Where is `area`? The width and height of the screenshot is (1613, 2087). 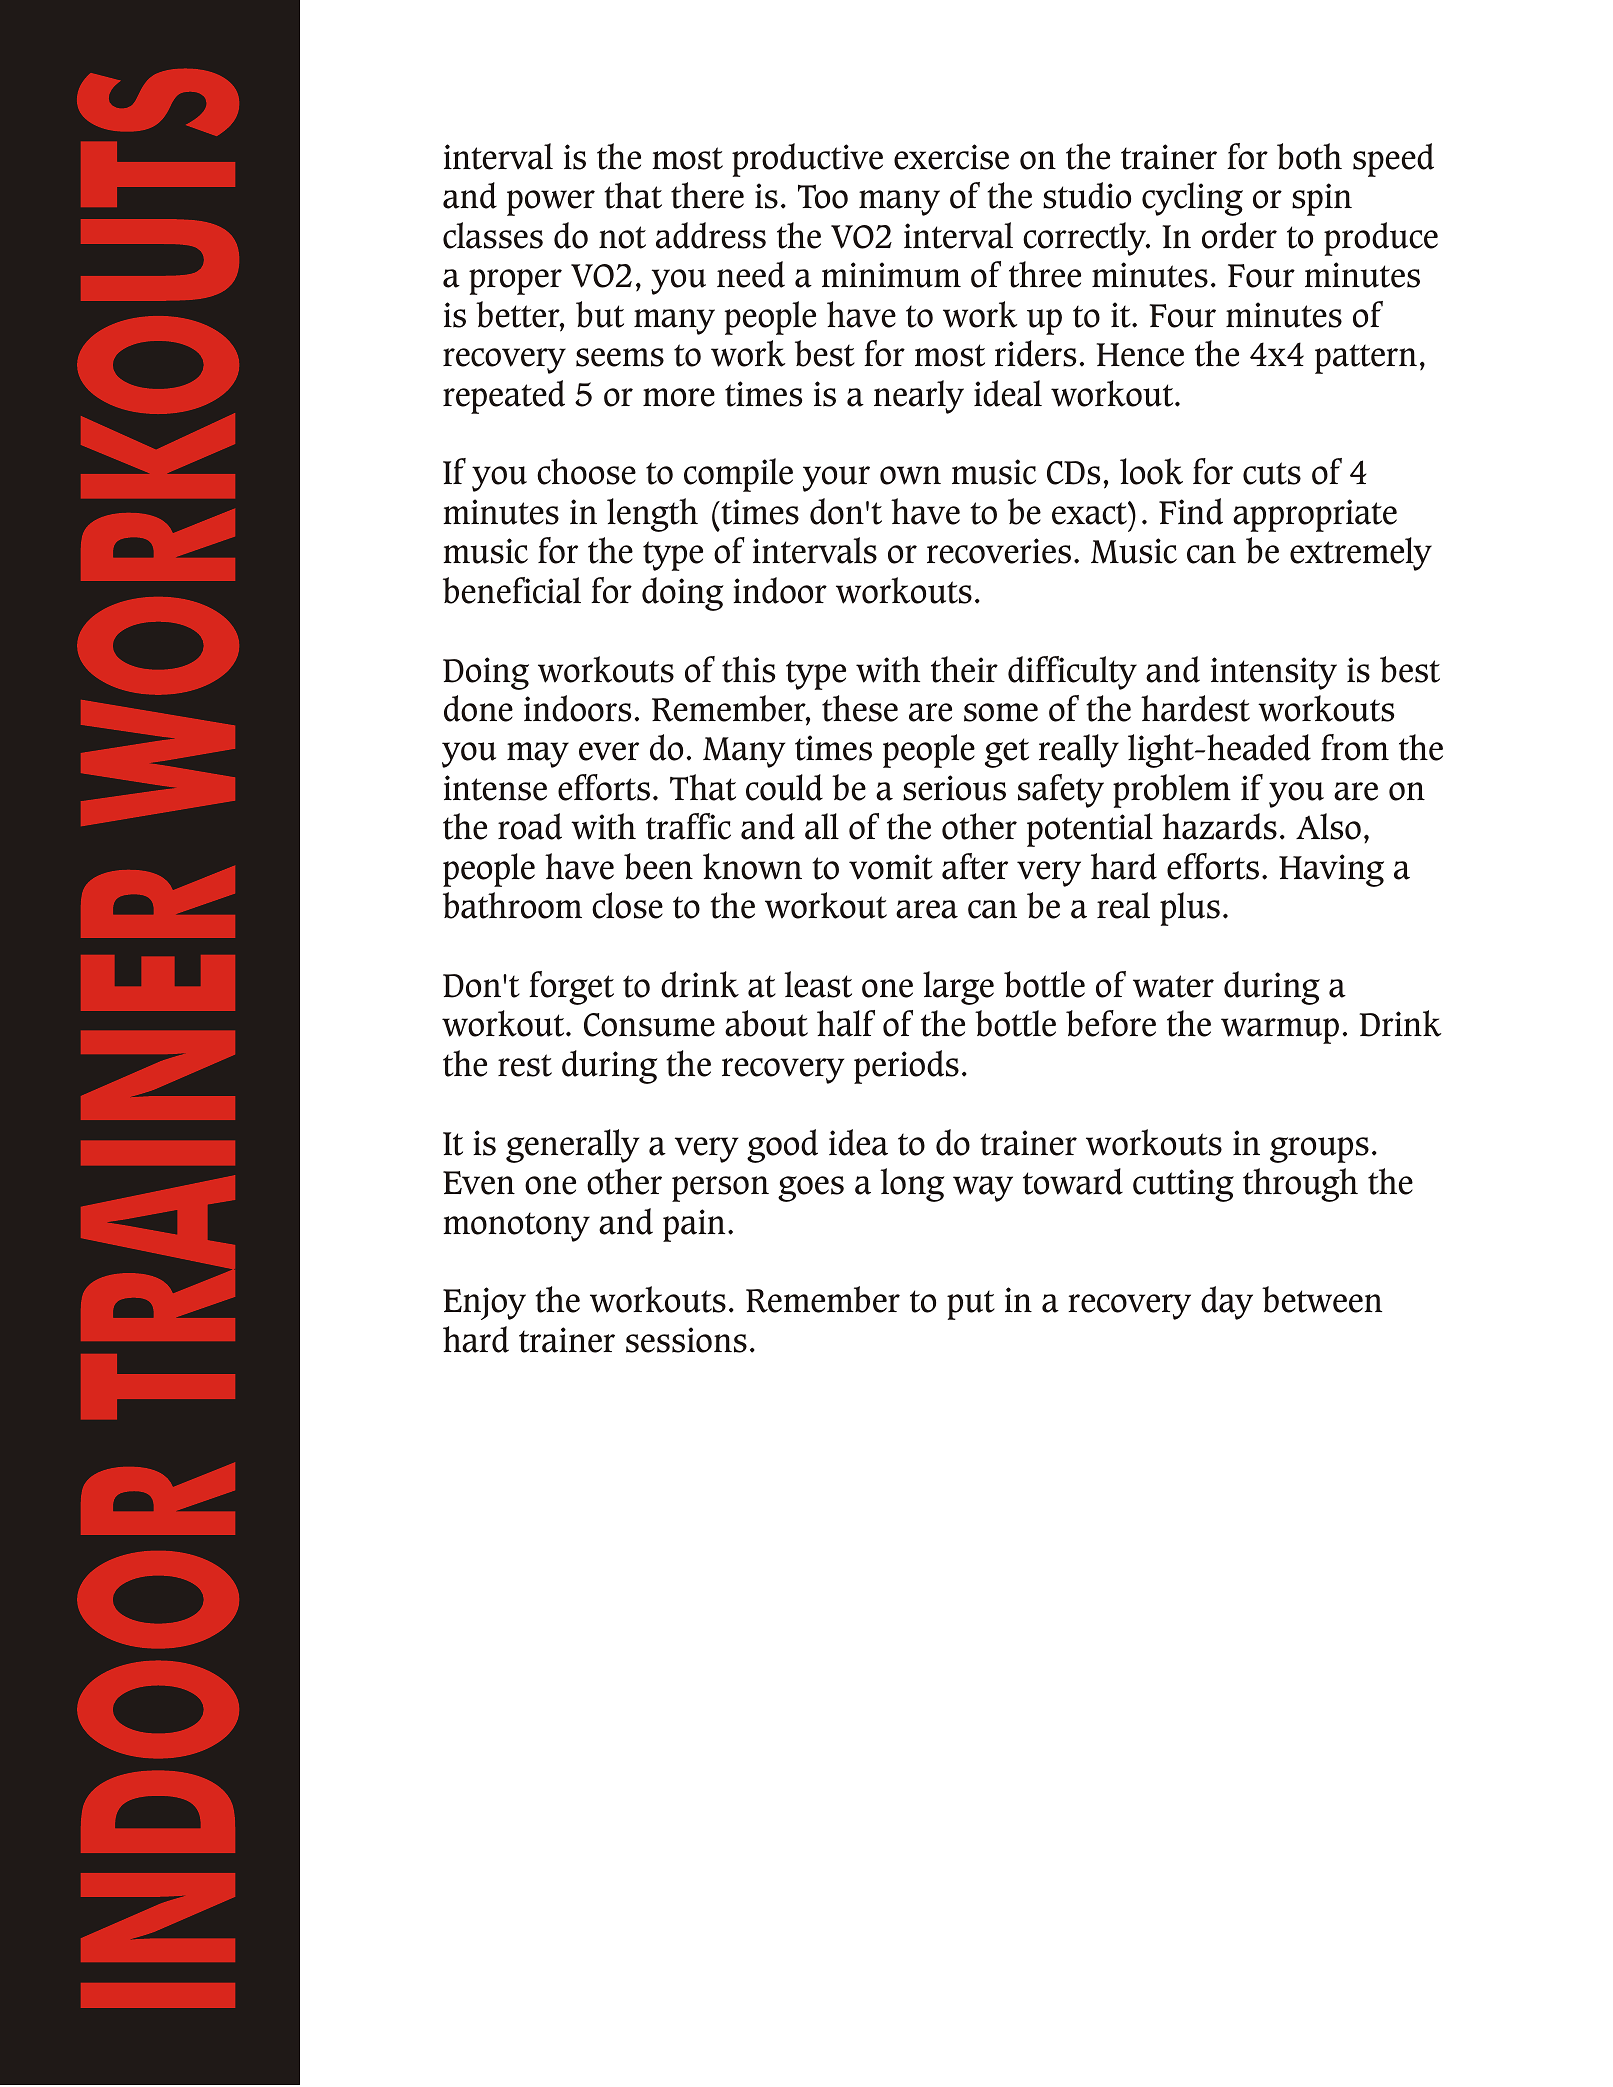
area is located at coordinates (927, 909).
